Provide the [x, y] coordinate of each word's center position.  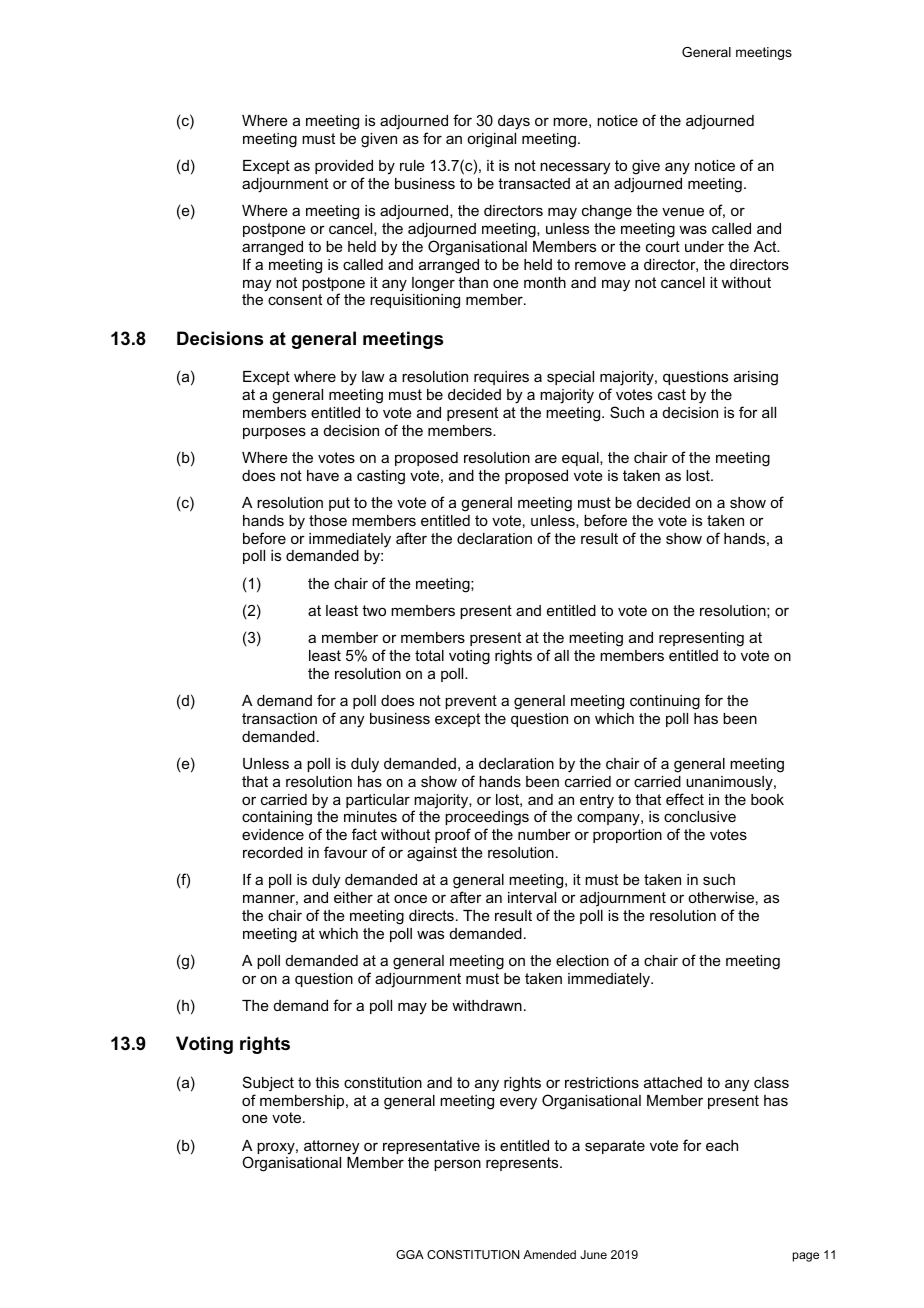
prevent [471, 702]
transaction [279, 718]
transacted [534, 183]
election [582, 960]
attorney [331, 1147]
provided [344, 167]
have [323, 475]
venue [683, 211]
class [771, 1082]
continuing [665, 702]
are [546, 458]
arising [756, 378]
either [353, 897]
